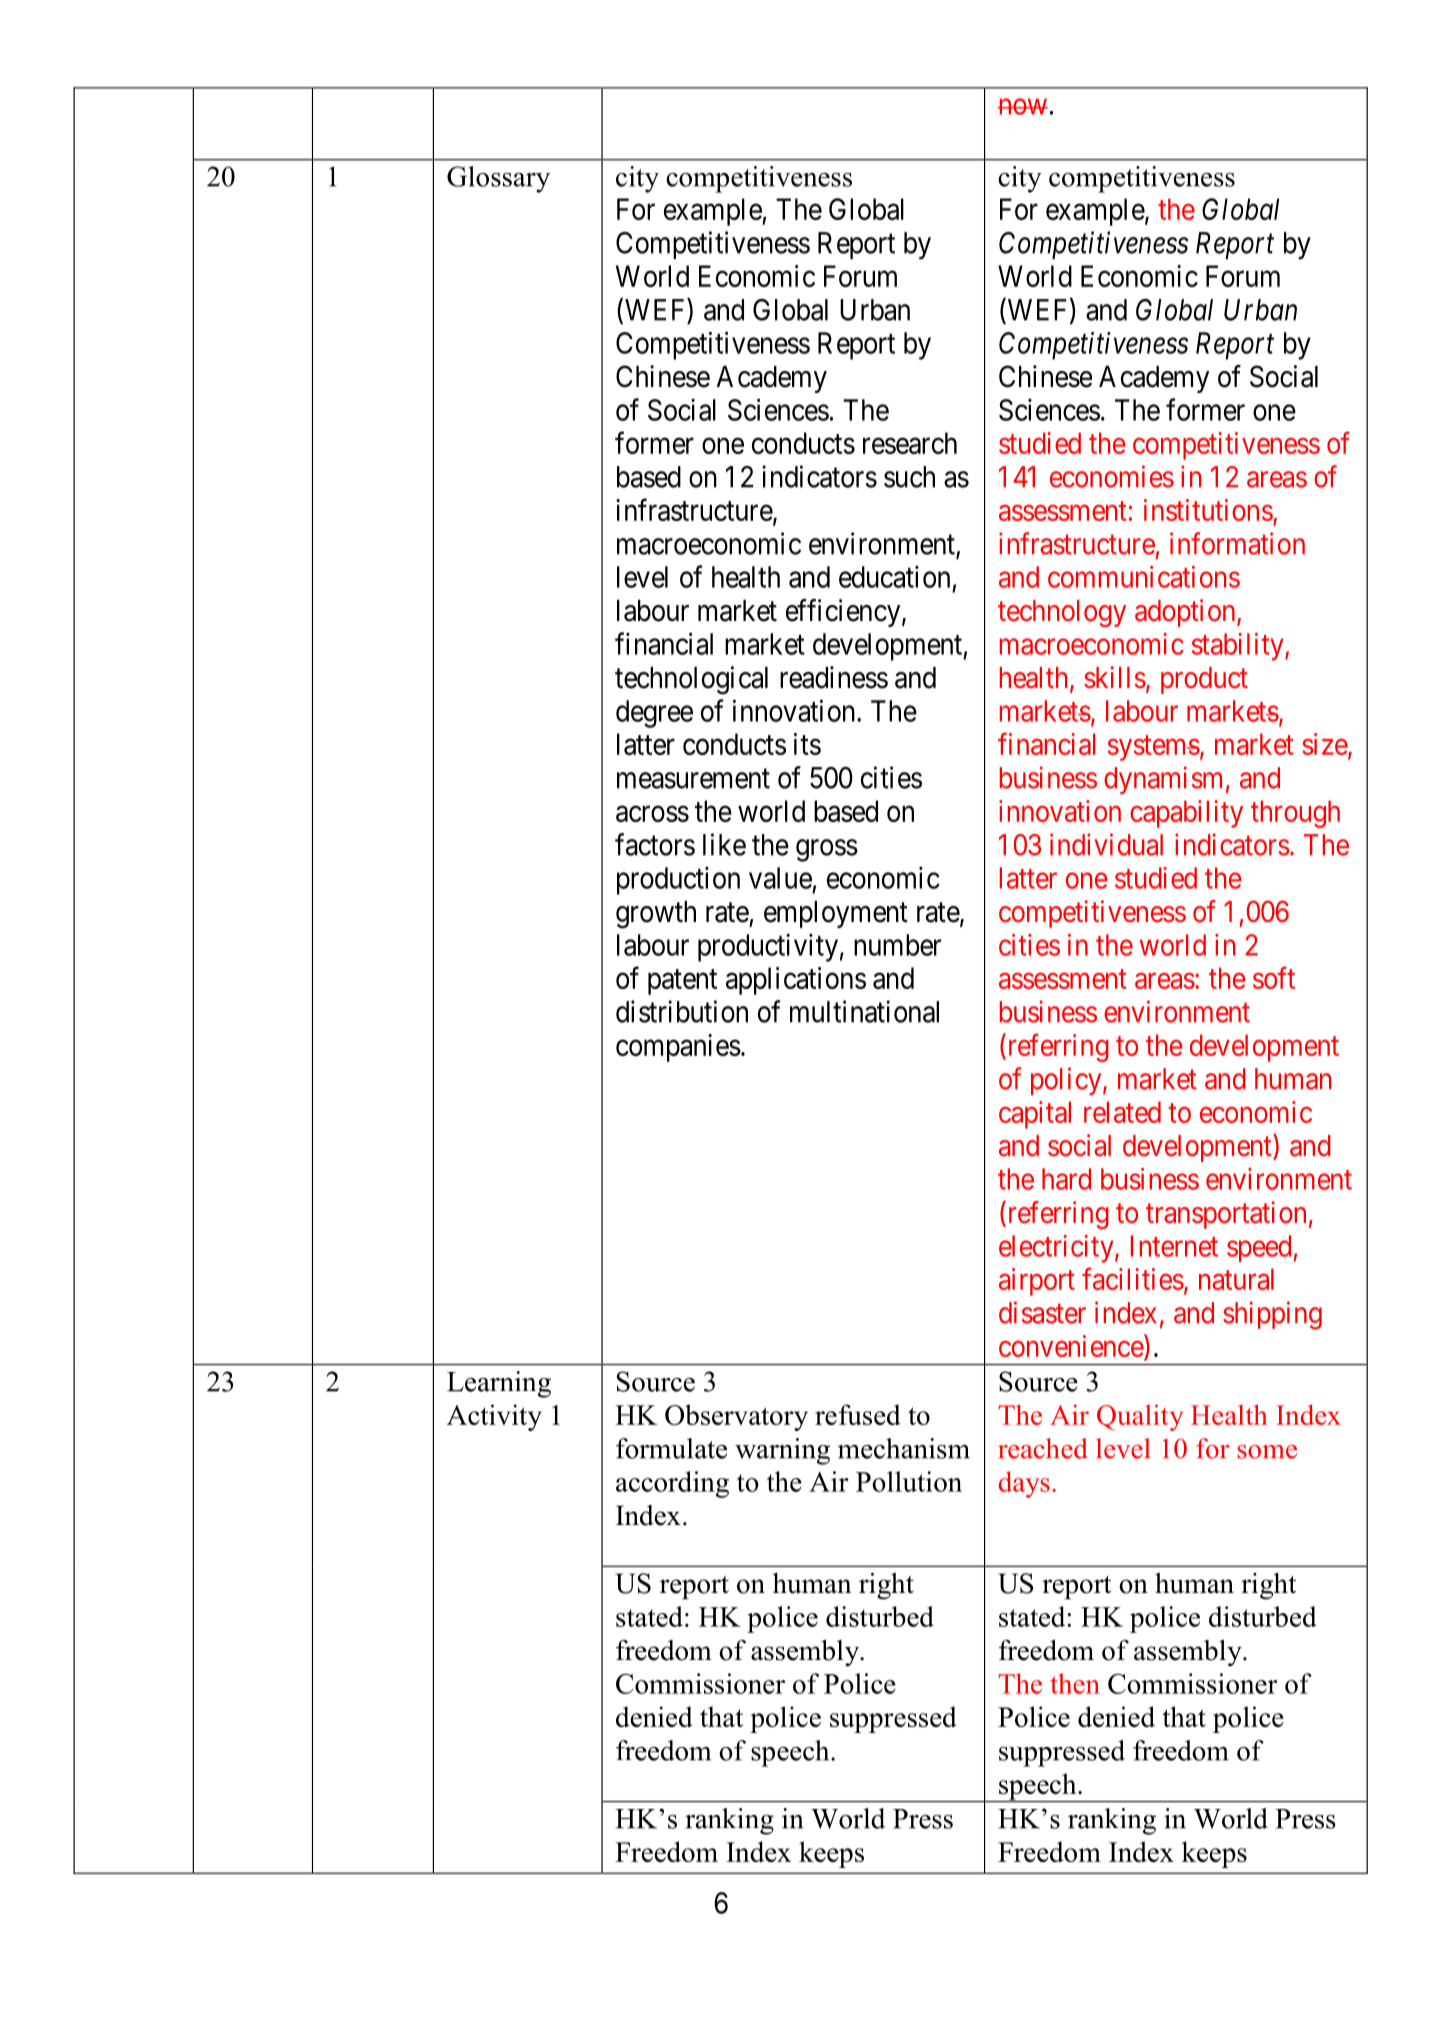 The height and width of the page is (2040, 1441). What do you see at coordinates (1037, 1282) in the page?
I see `airport` at bounding box center [1037, 1282].
